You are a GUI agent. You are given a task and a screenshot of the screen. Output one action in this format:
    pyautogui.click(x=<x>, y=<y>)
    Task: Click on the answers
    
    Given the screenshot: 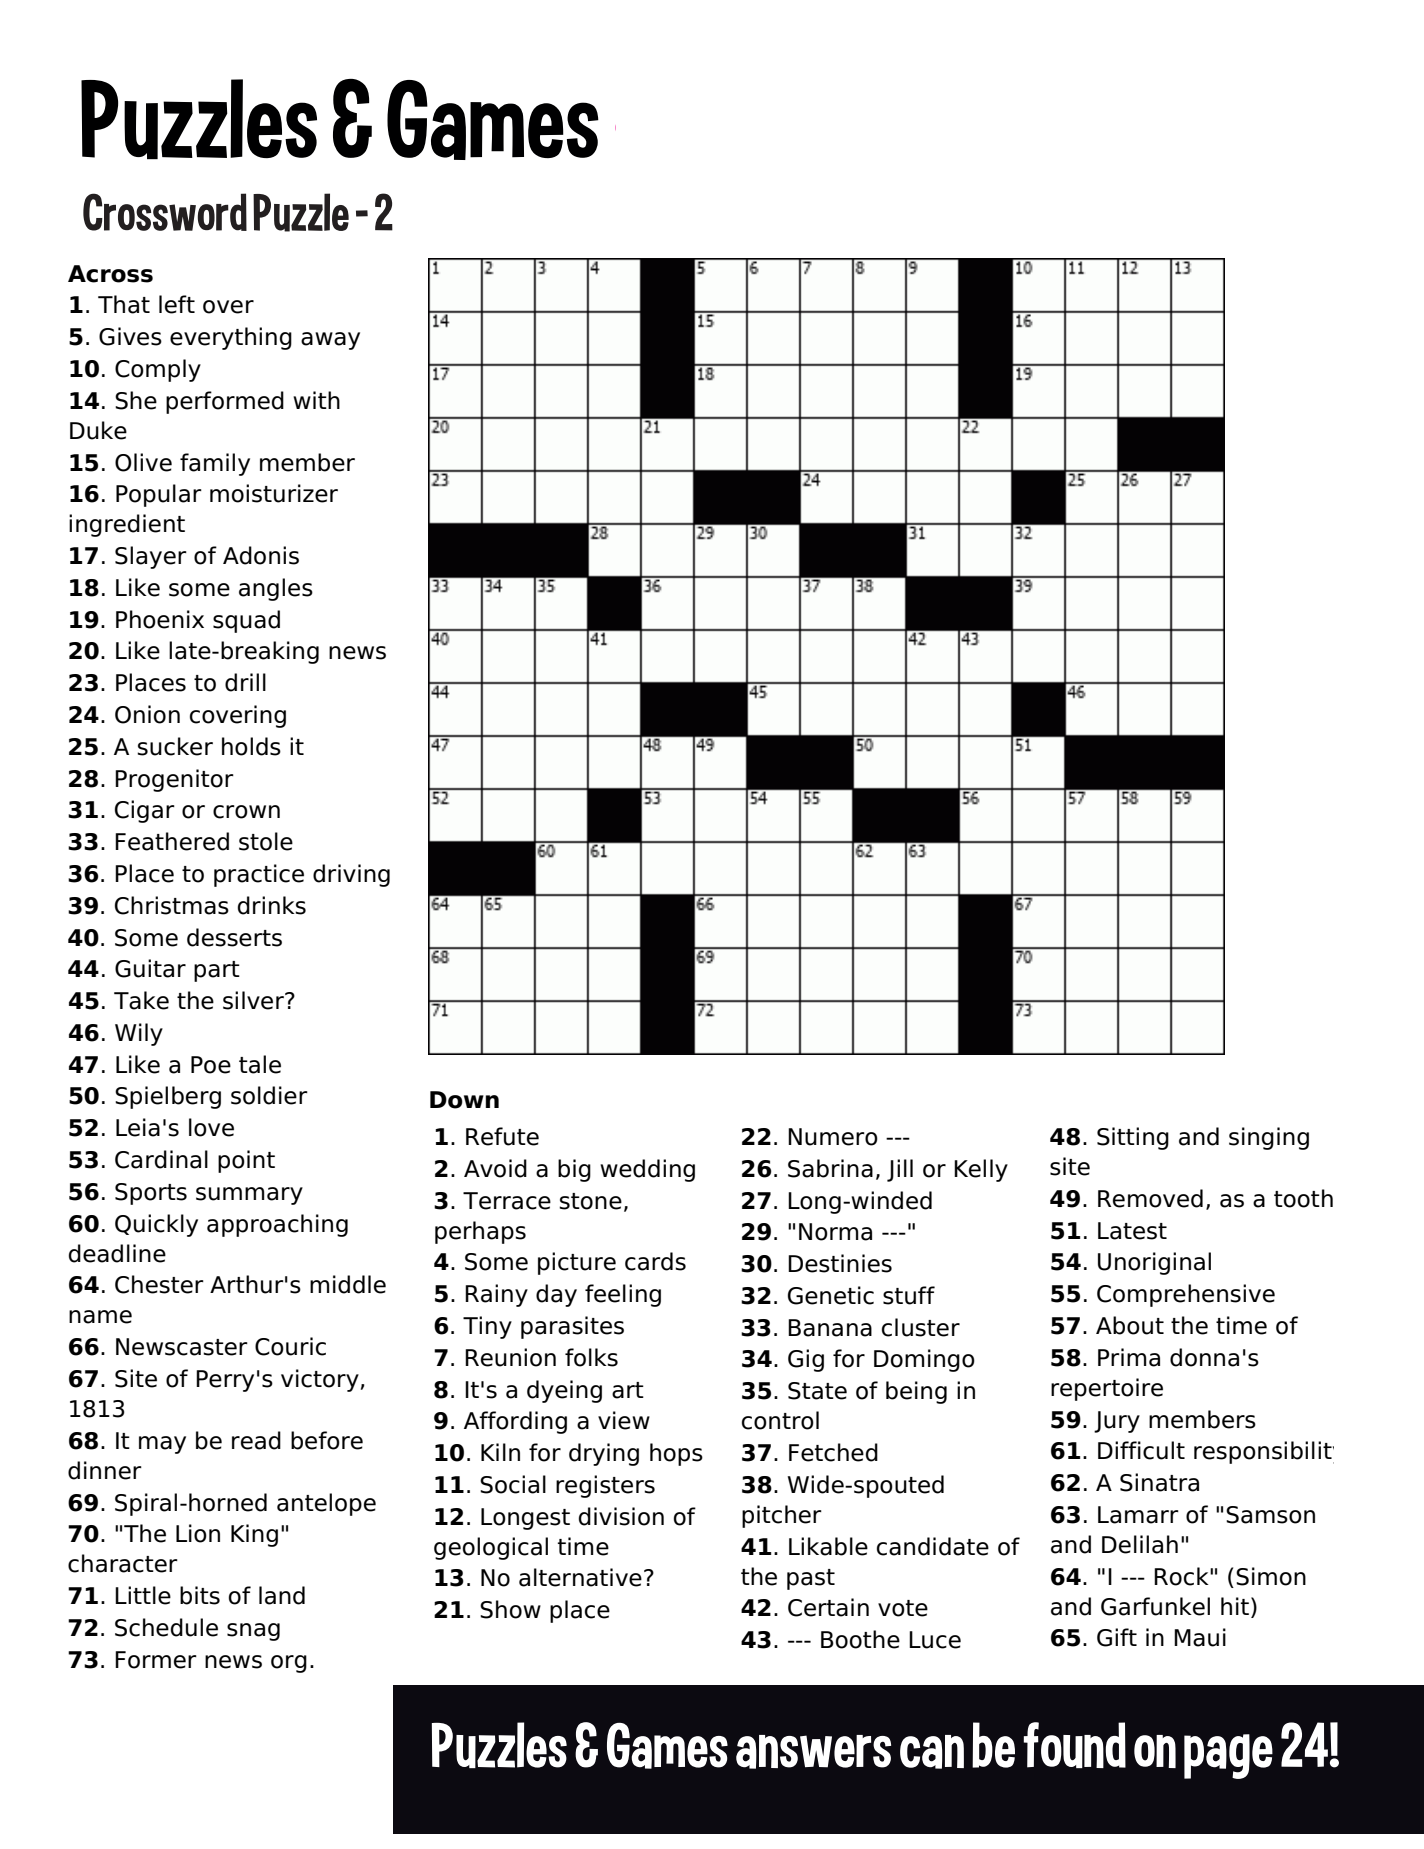 What is the action you would take?
    pyautogui.click(x=813, y=1752)
